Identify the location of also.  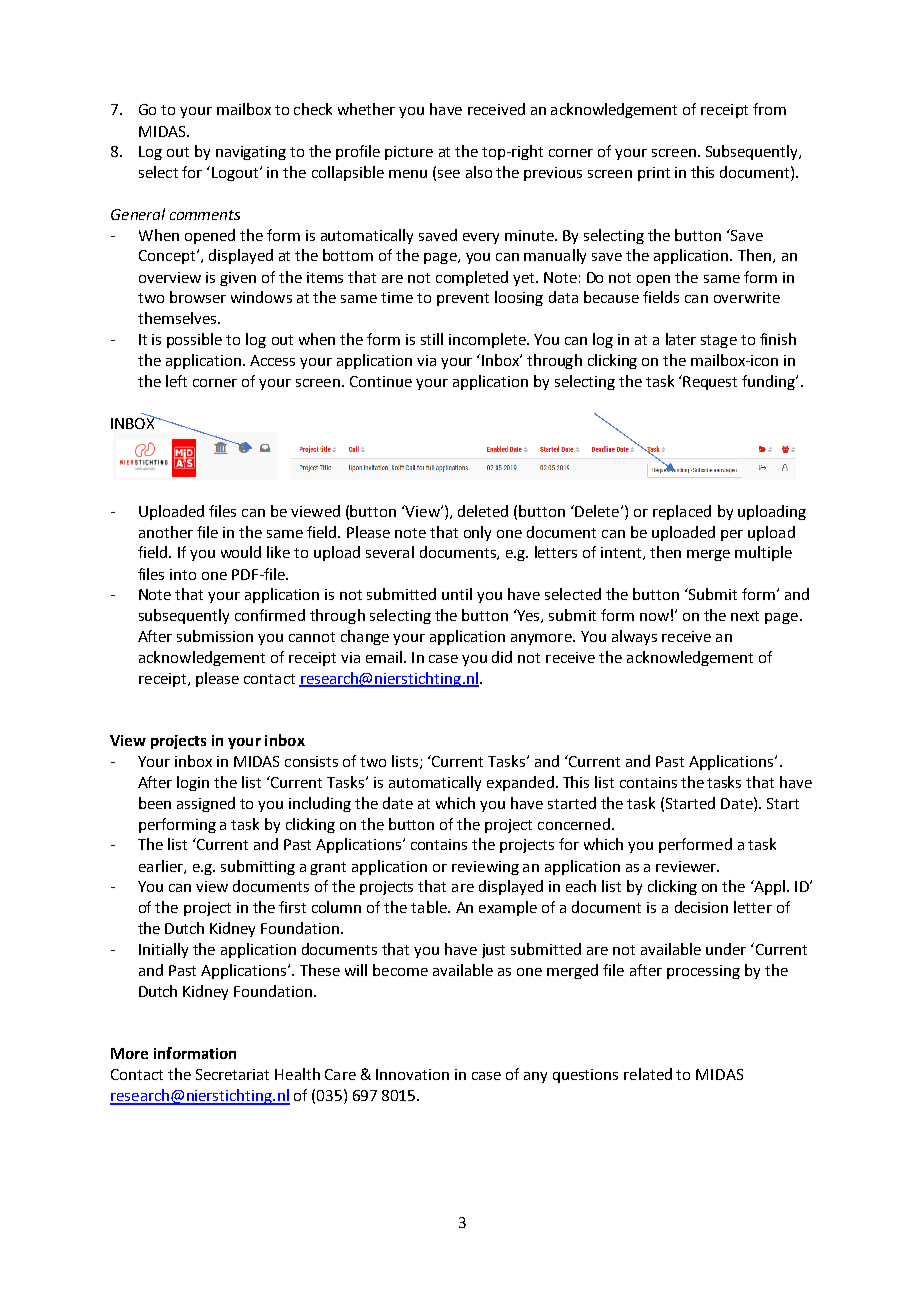
(479, 172).
